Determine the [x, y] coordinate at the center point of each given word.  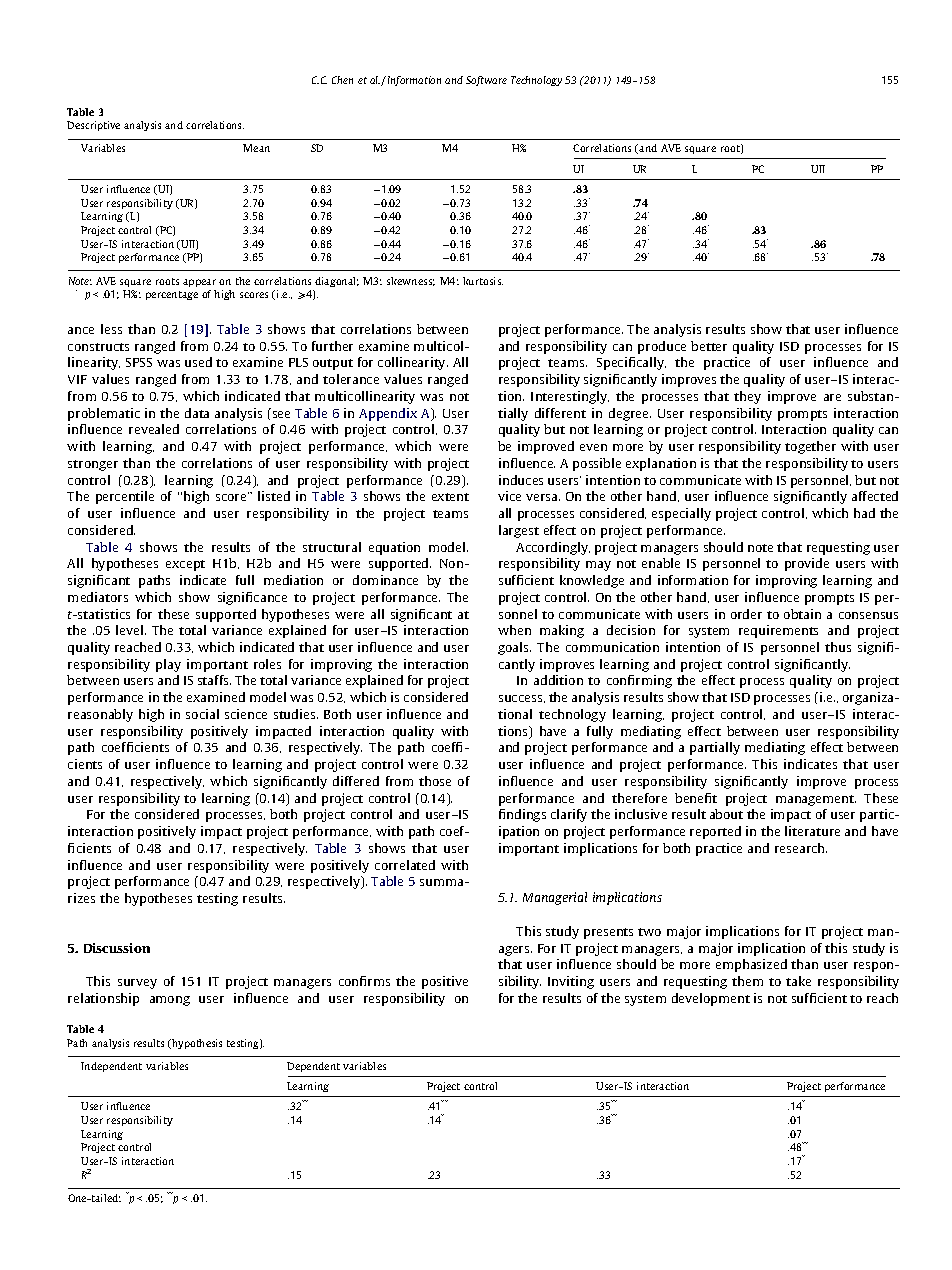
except [185, 565]
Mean [256, 148]
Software [486, 81]
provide [807, 564]
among [170, 1001]
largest [519, 531]
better [709, 346]
